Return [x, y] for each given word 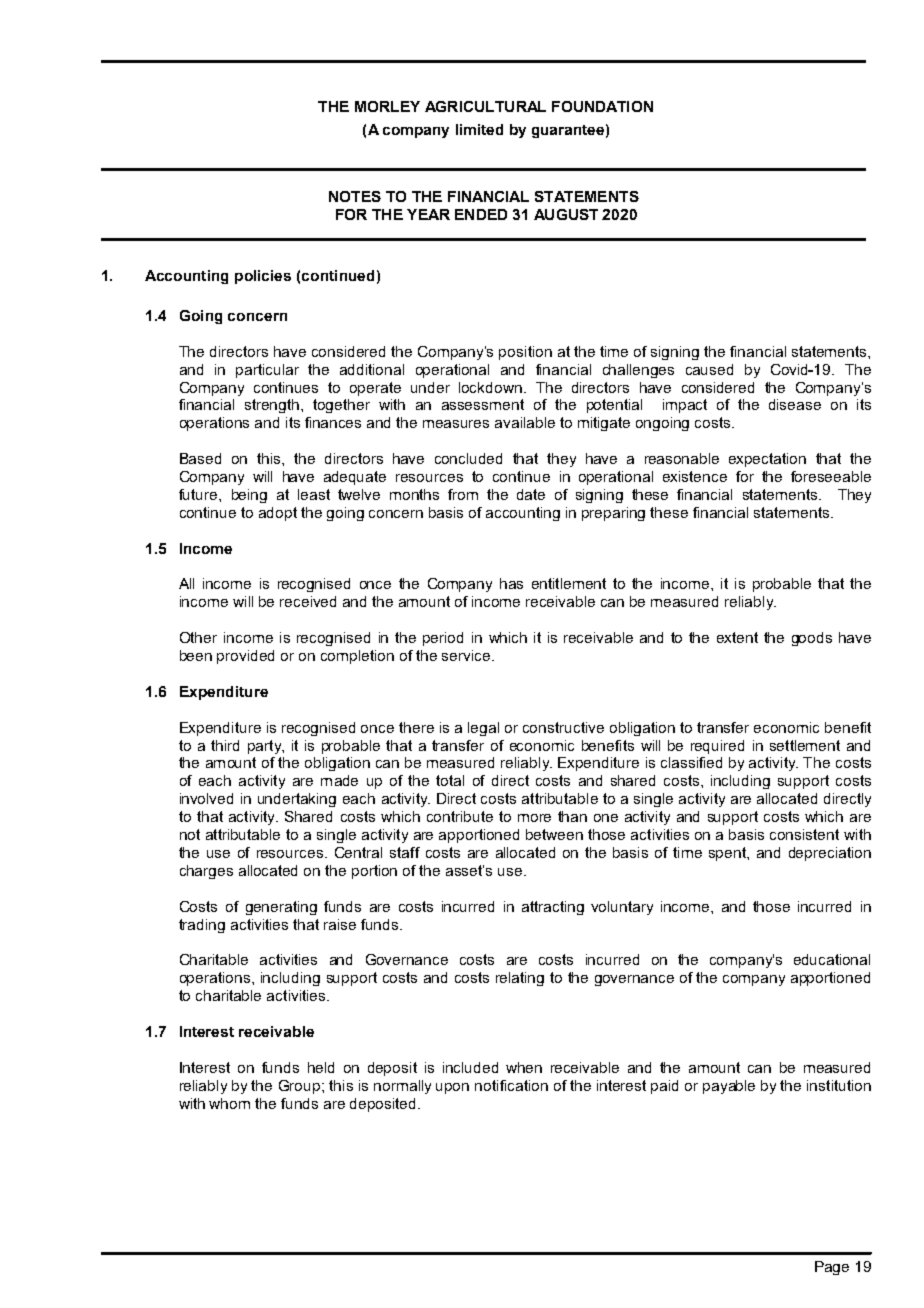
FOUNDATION [602, 106]
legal [483, 729]
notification [511, 1085]
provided [245, 657]
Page [832, 1268]
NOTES [355, 196]
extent [737, 637]
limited [479, 129]
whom [229, 1103]
